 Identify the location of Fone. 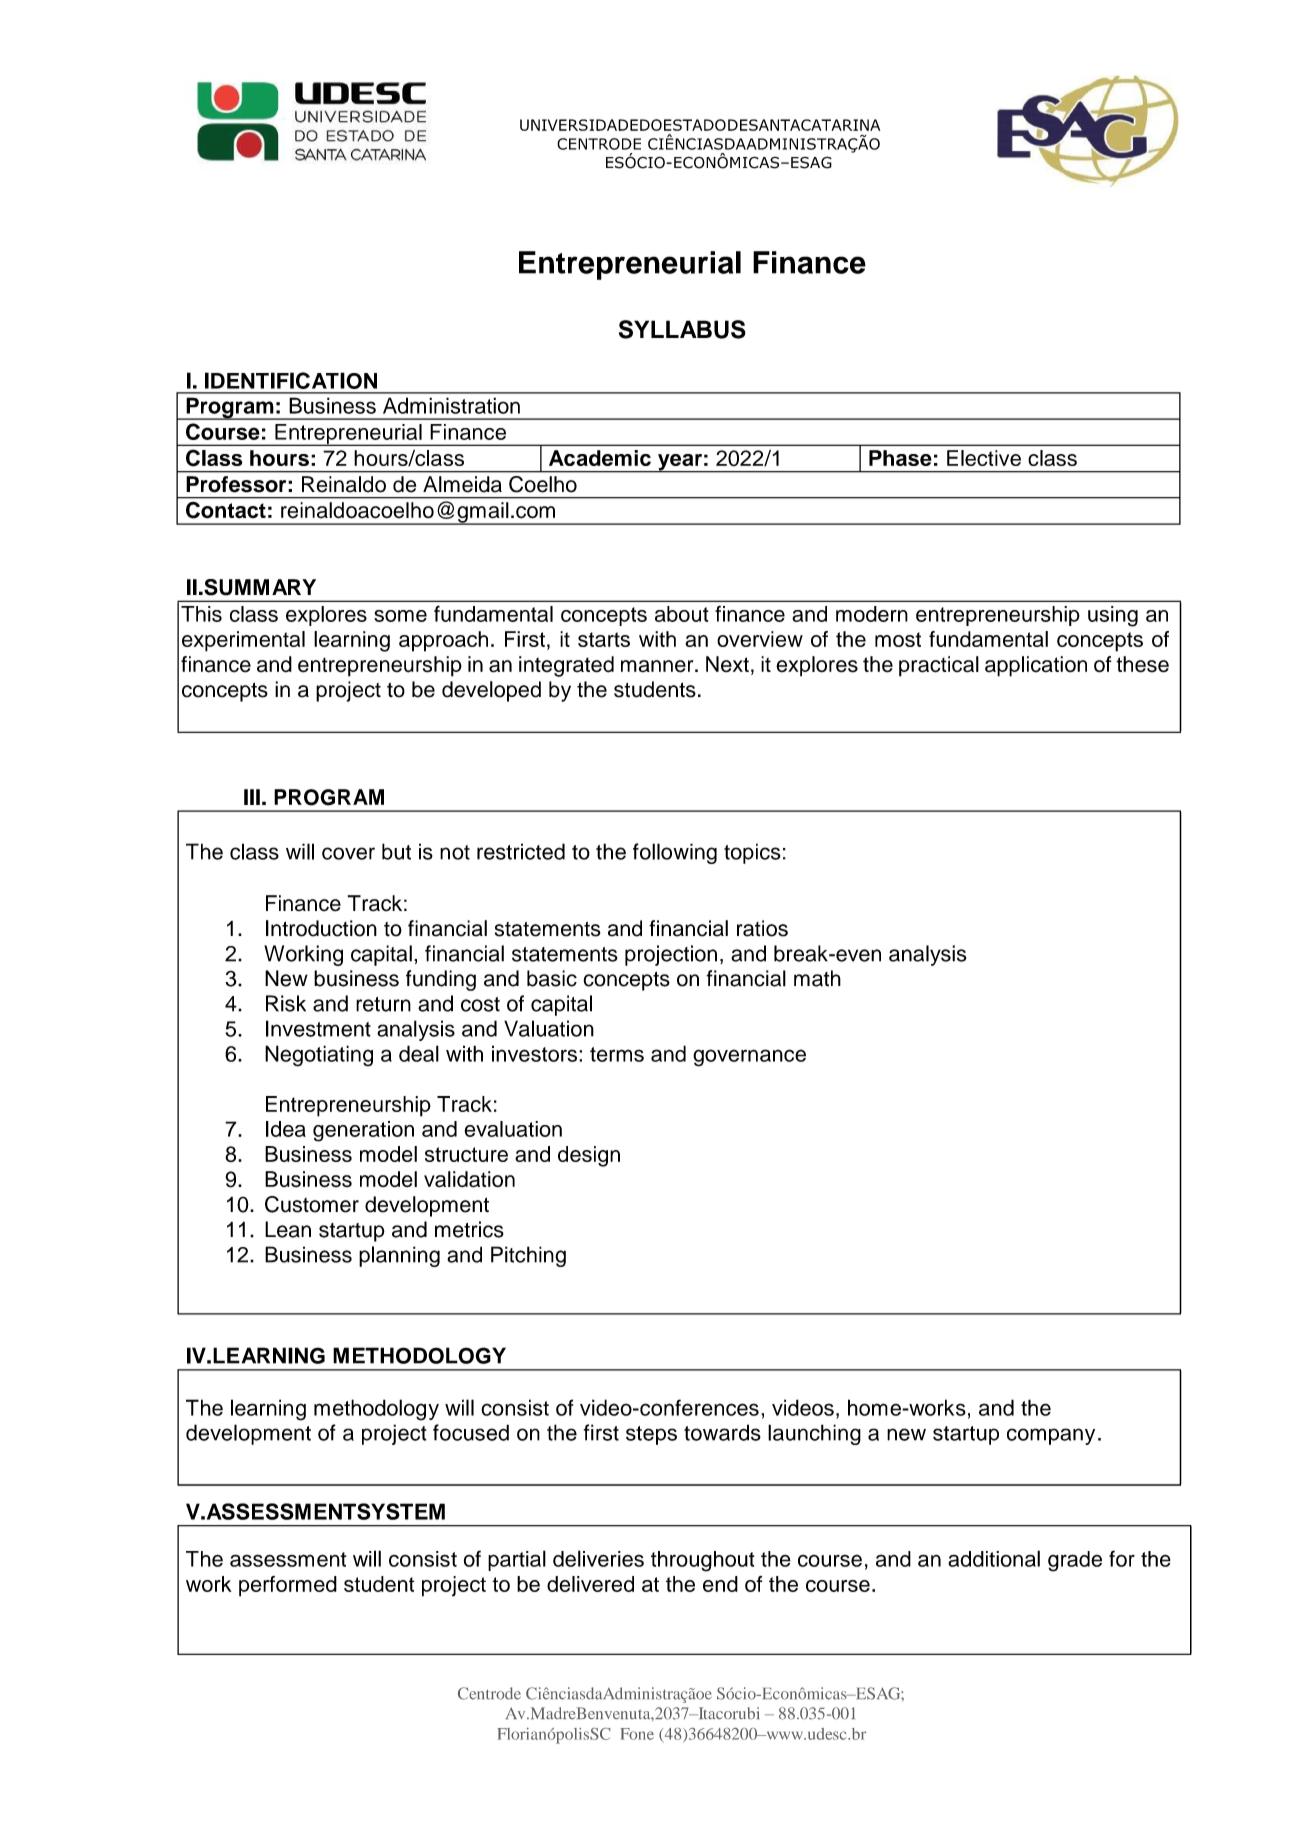
(637, 1734).
